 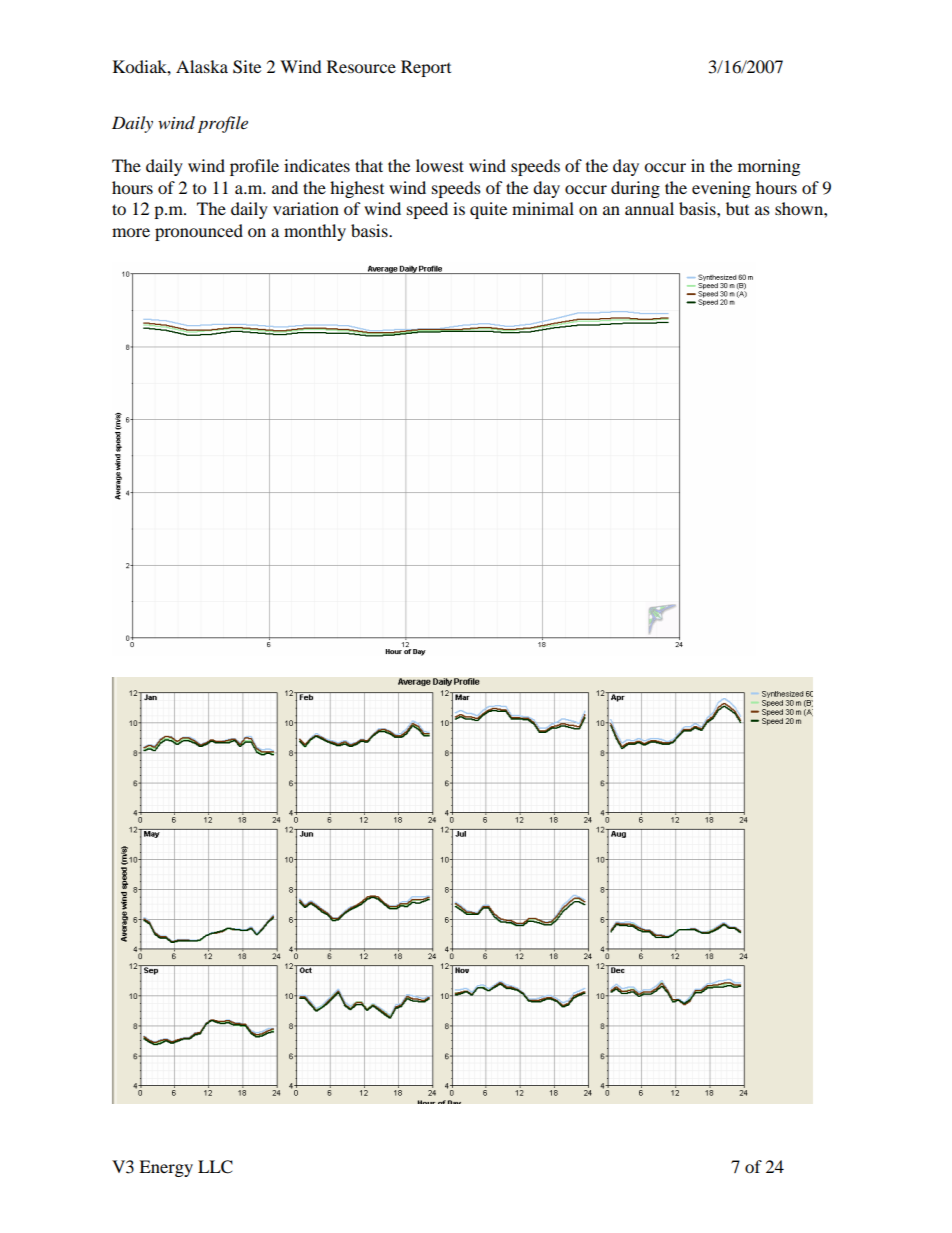 I want to click on annual, so click(x=649, y=208).
